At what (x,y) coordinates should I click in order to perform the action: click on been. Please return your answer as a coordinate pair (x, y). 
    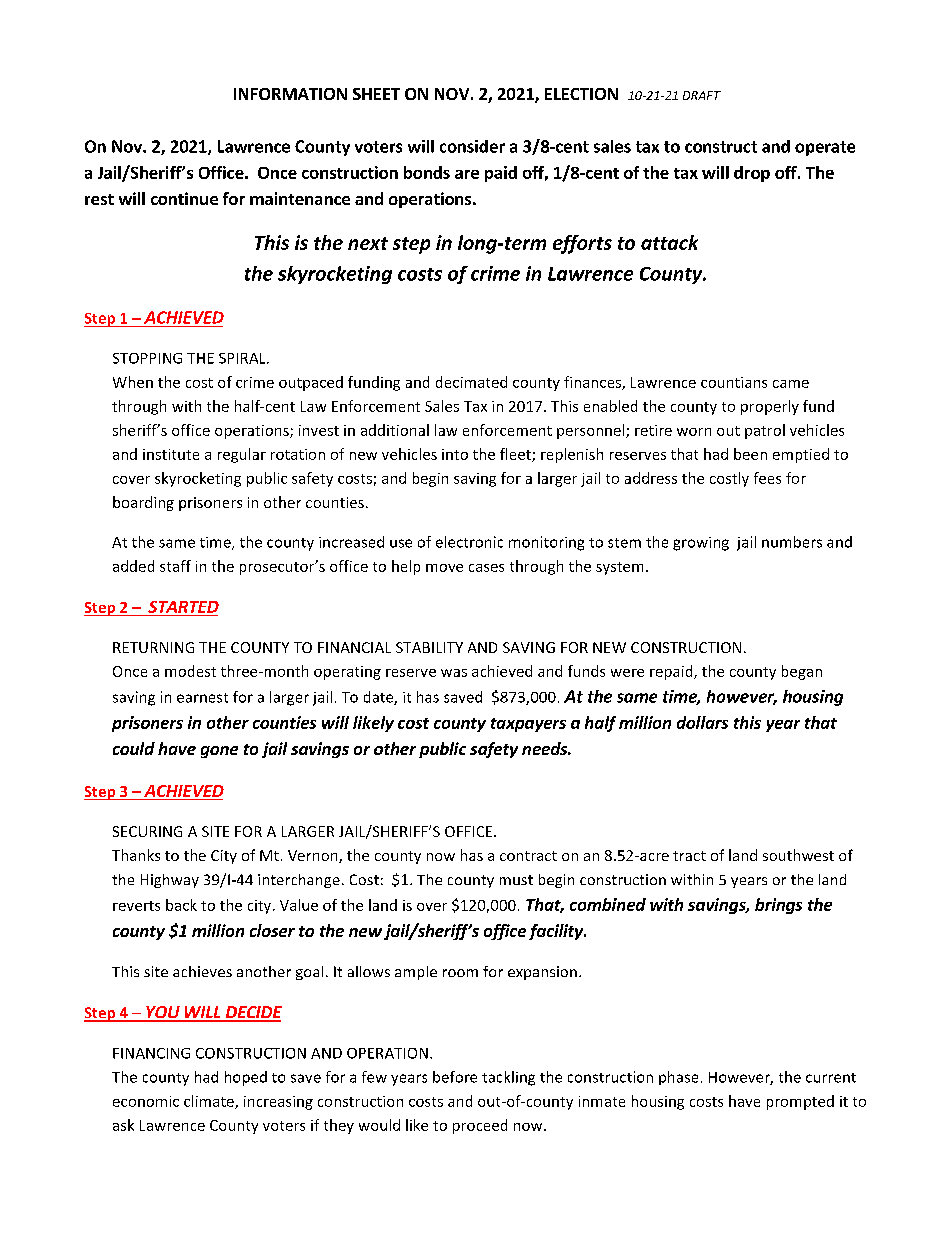
    Looking at the image, I should click on (750, 454).
